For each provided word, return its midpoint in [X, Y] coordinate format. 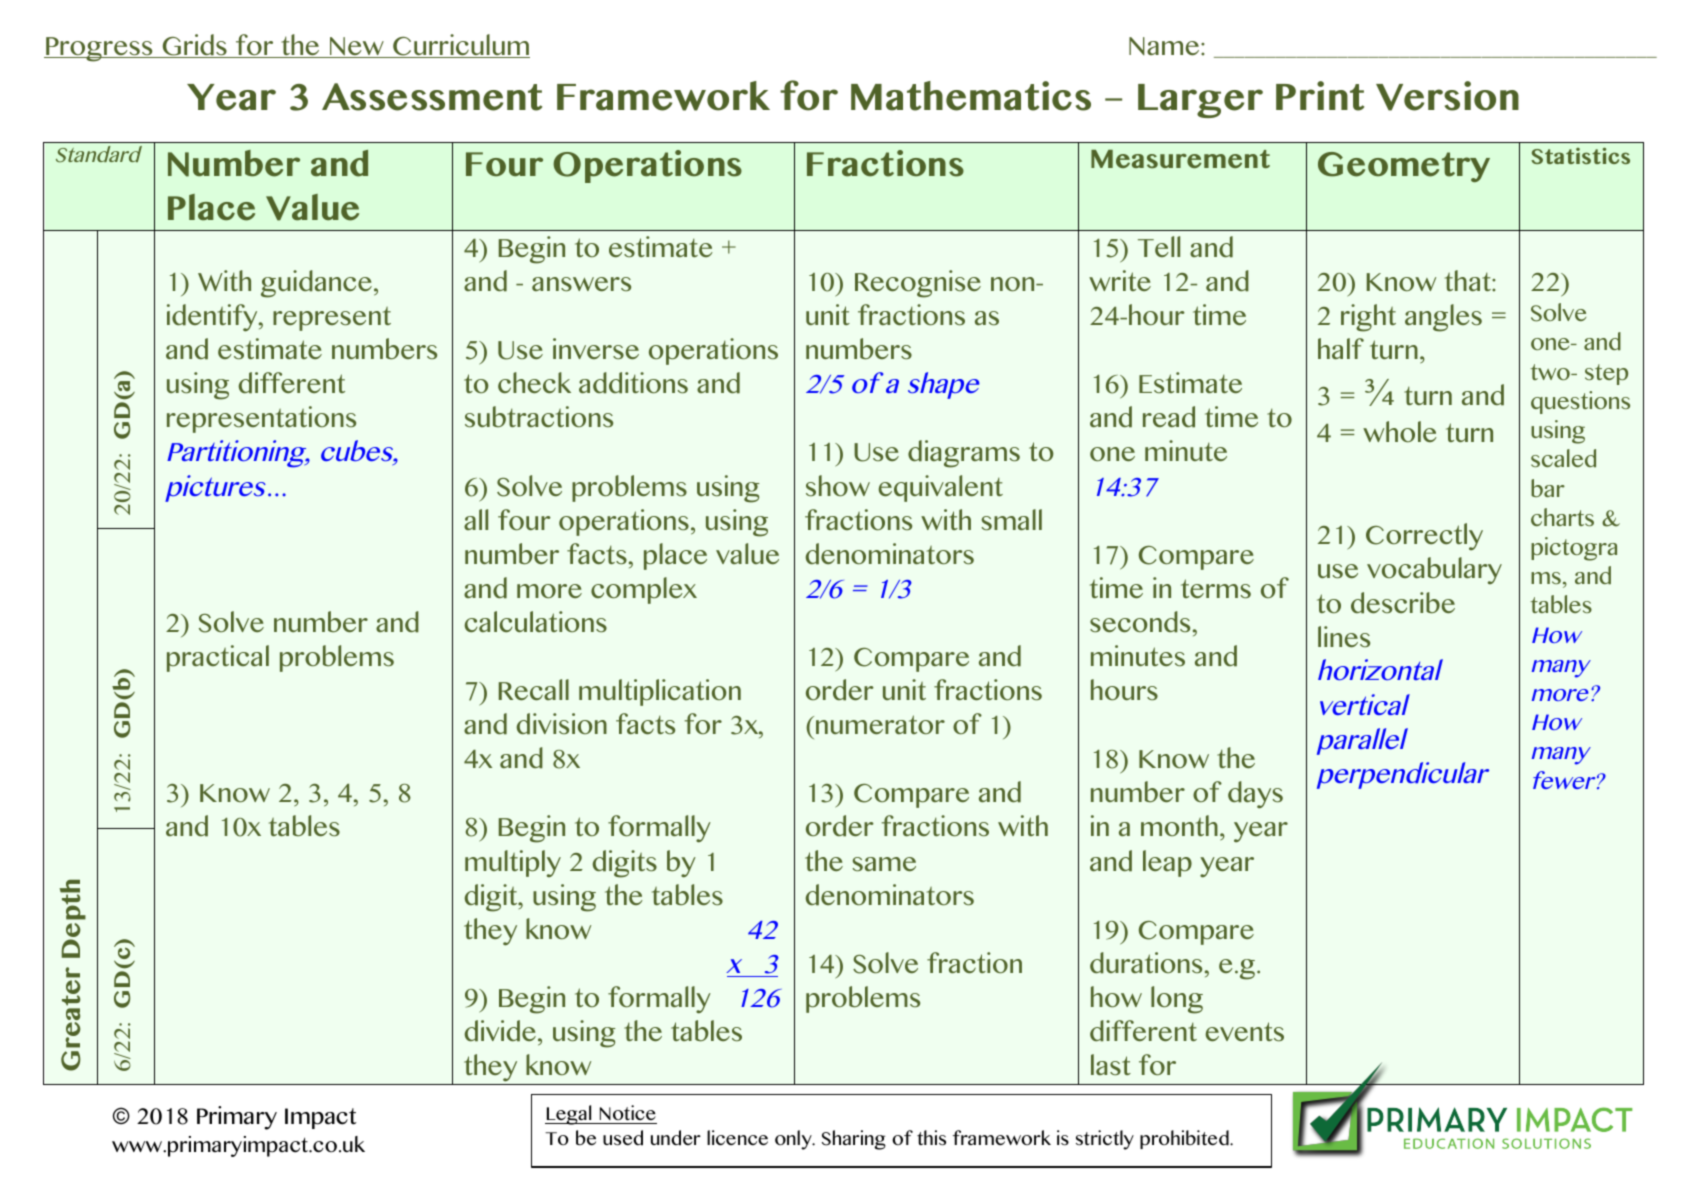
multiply [513, 864]
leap [1167, 863]
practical [218, 658]
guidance [316, 284]
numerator [880, 724]
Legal [569, 1115]
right [1368, 318]
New [357, 47]
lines [1344, 636]
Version [1447, 96]
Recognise [918, 284]
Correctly [1424, 537]
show [838, 485]
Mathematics [971, 96]
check [534, 382]
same [884, 864]
